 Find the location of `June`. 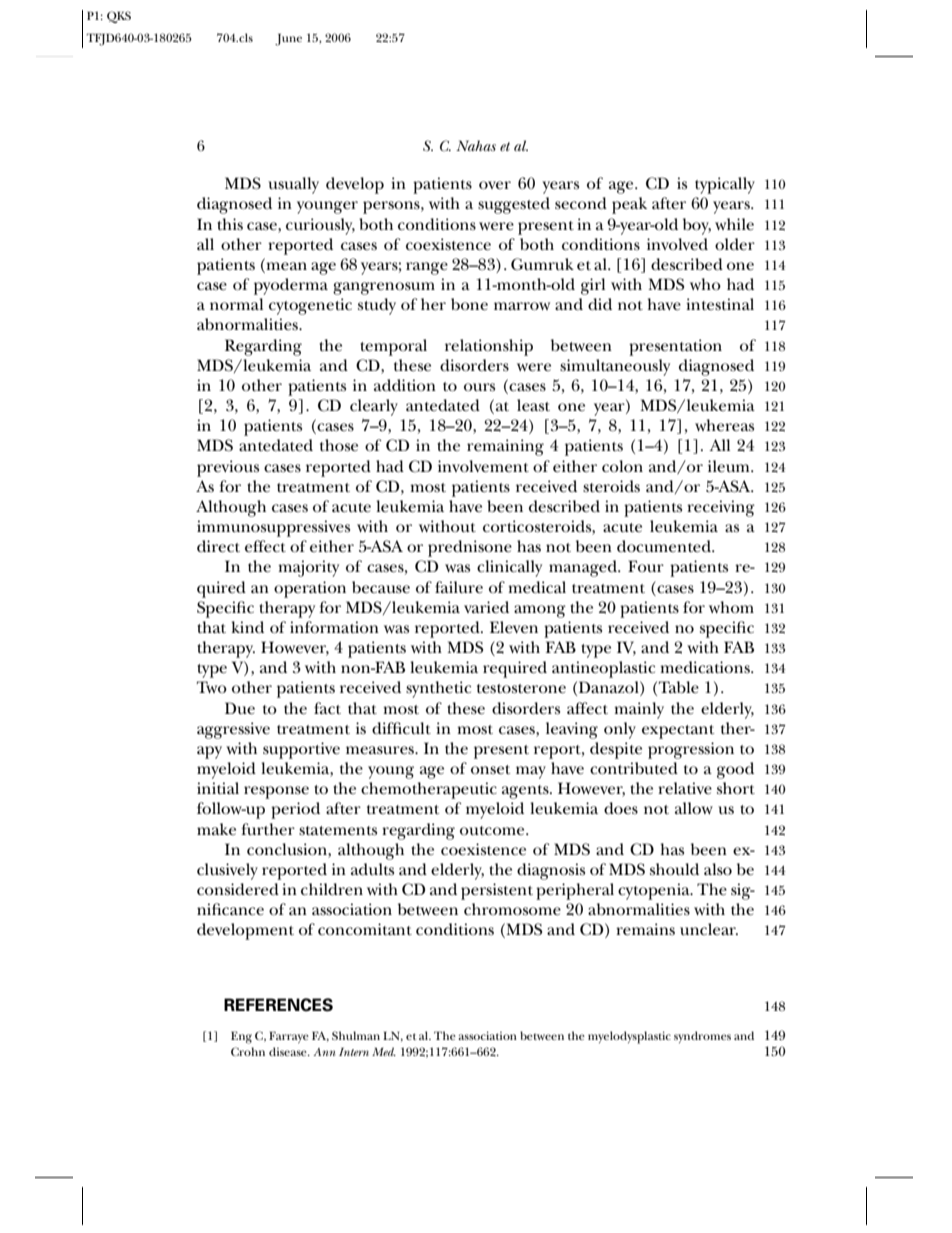

June is located at coordinates (288, 40).
